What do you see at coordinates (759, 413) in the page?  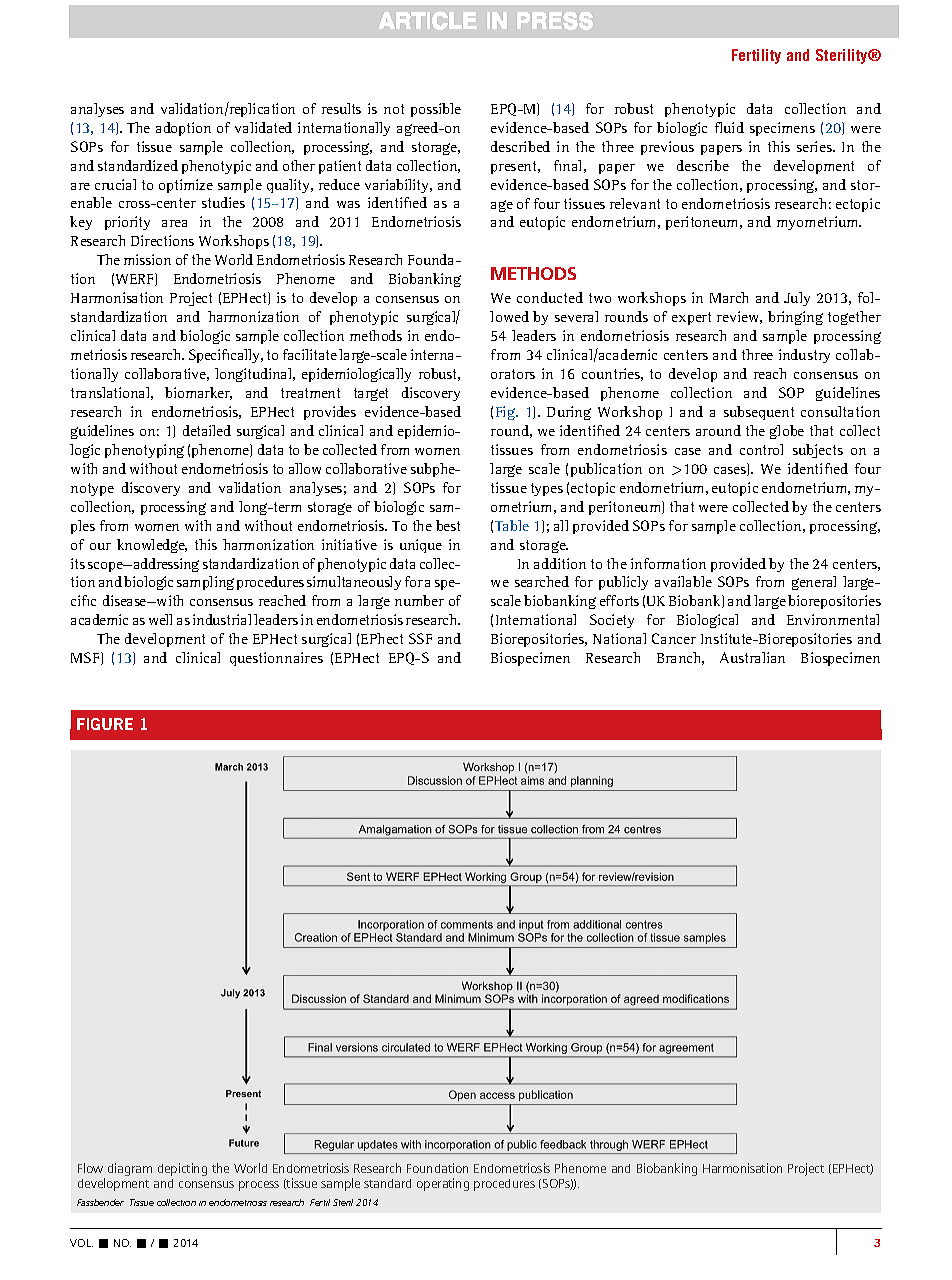 I see `subsequent` at bounding box center [759, 413].
